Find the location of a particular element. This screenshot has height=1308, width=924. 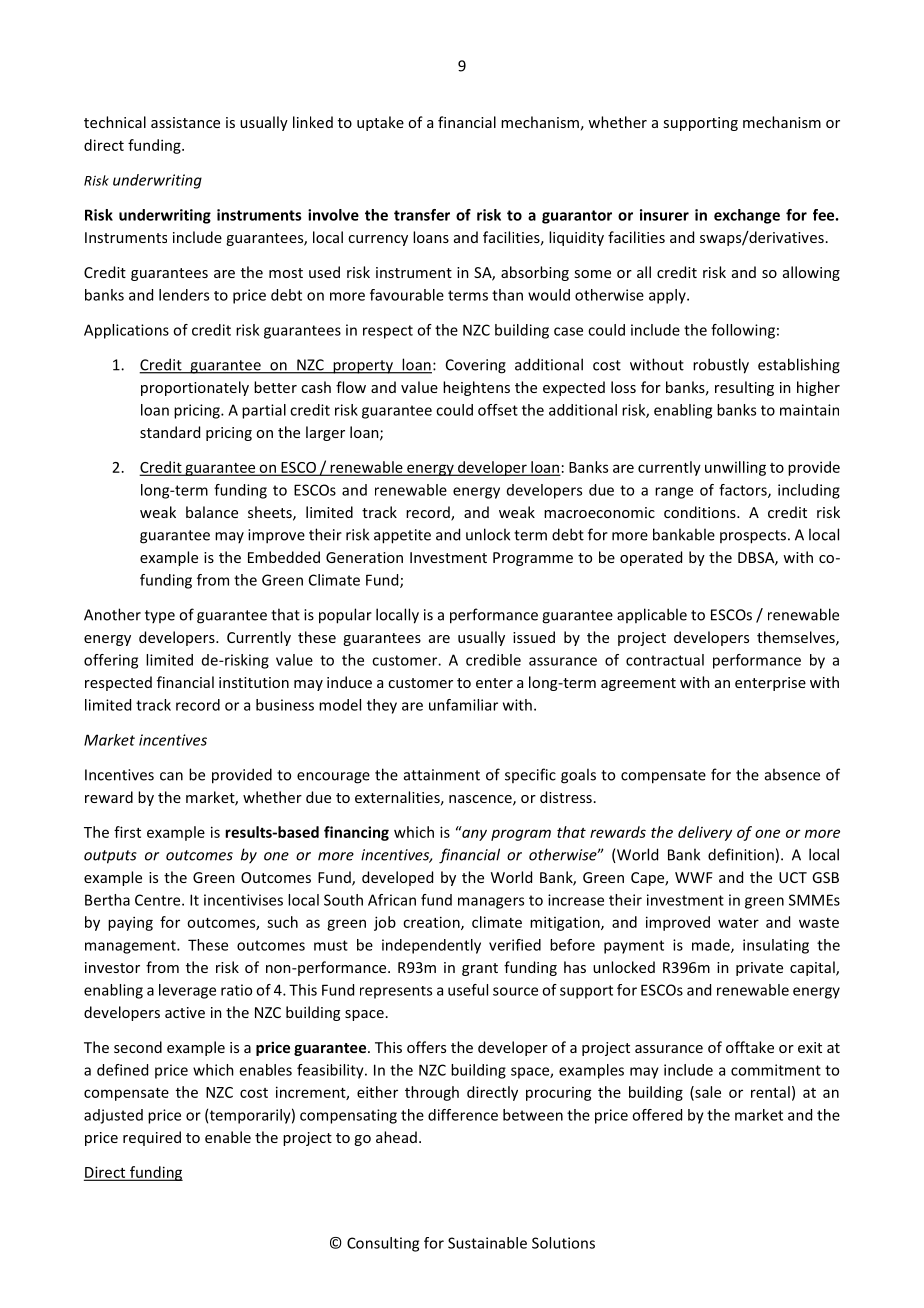

definition is located at coordinates (741, 854).
